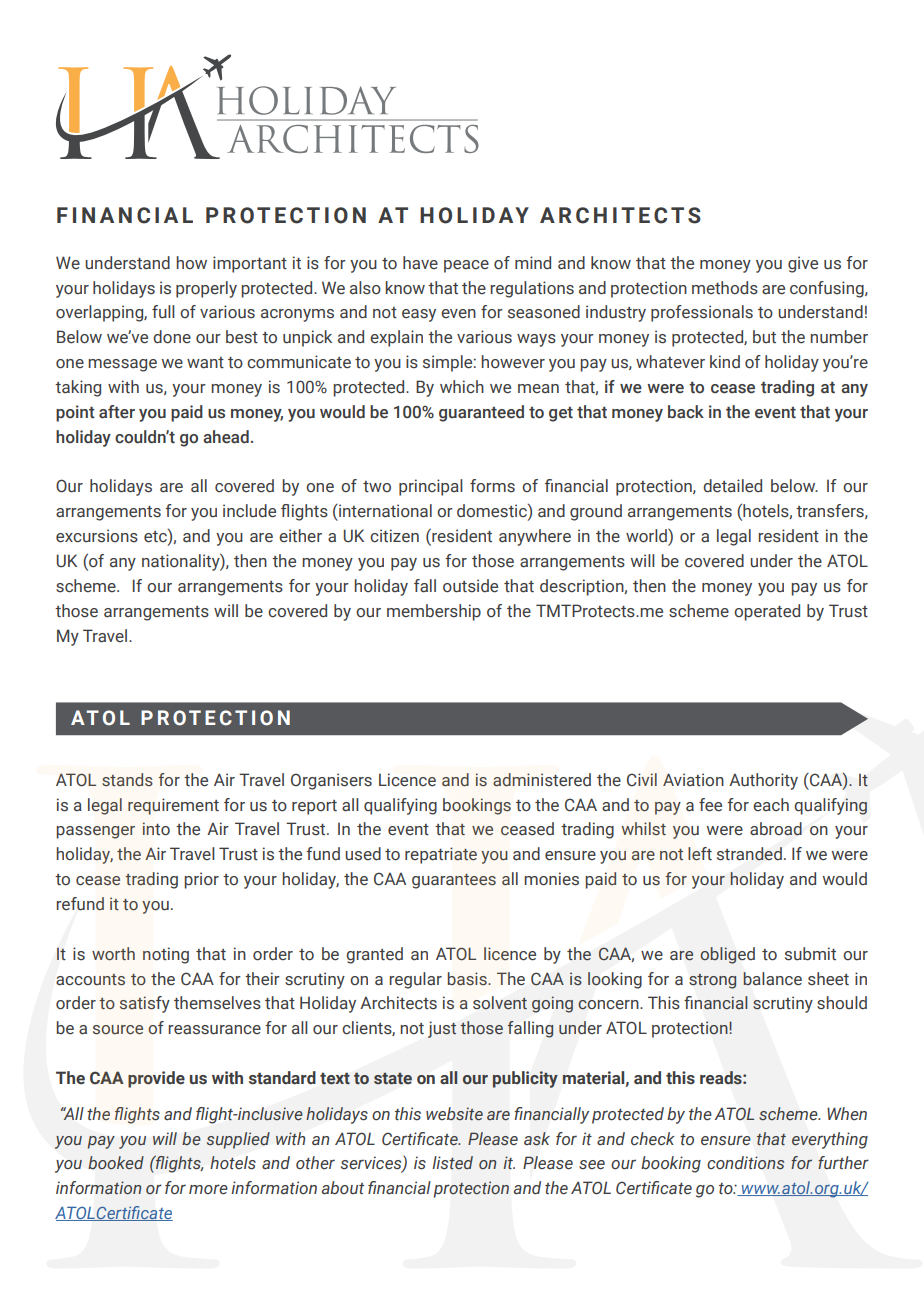  I want to click on forms, so click(492, 486).
